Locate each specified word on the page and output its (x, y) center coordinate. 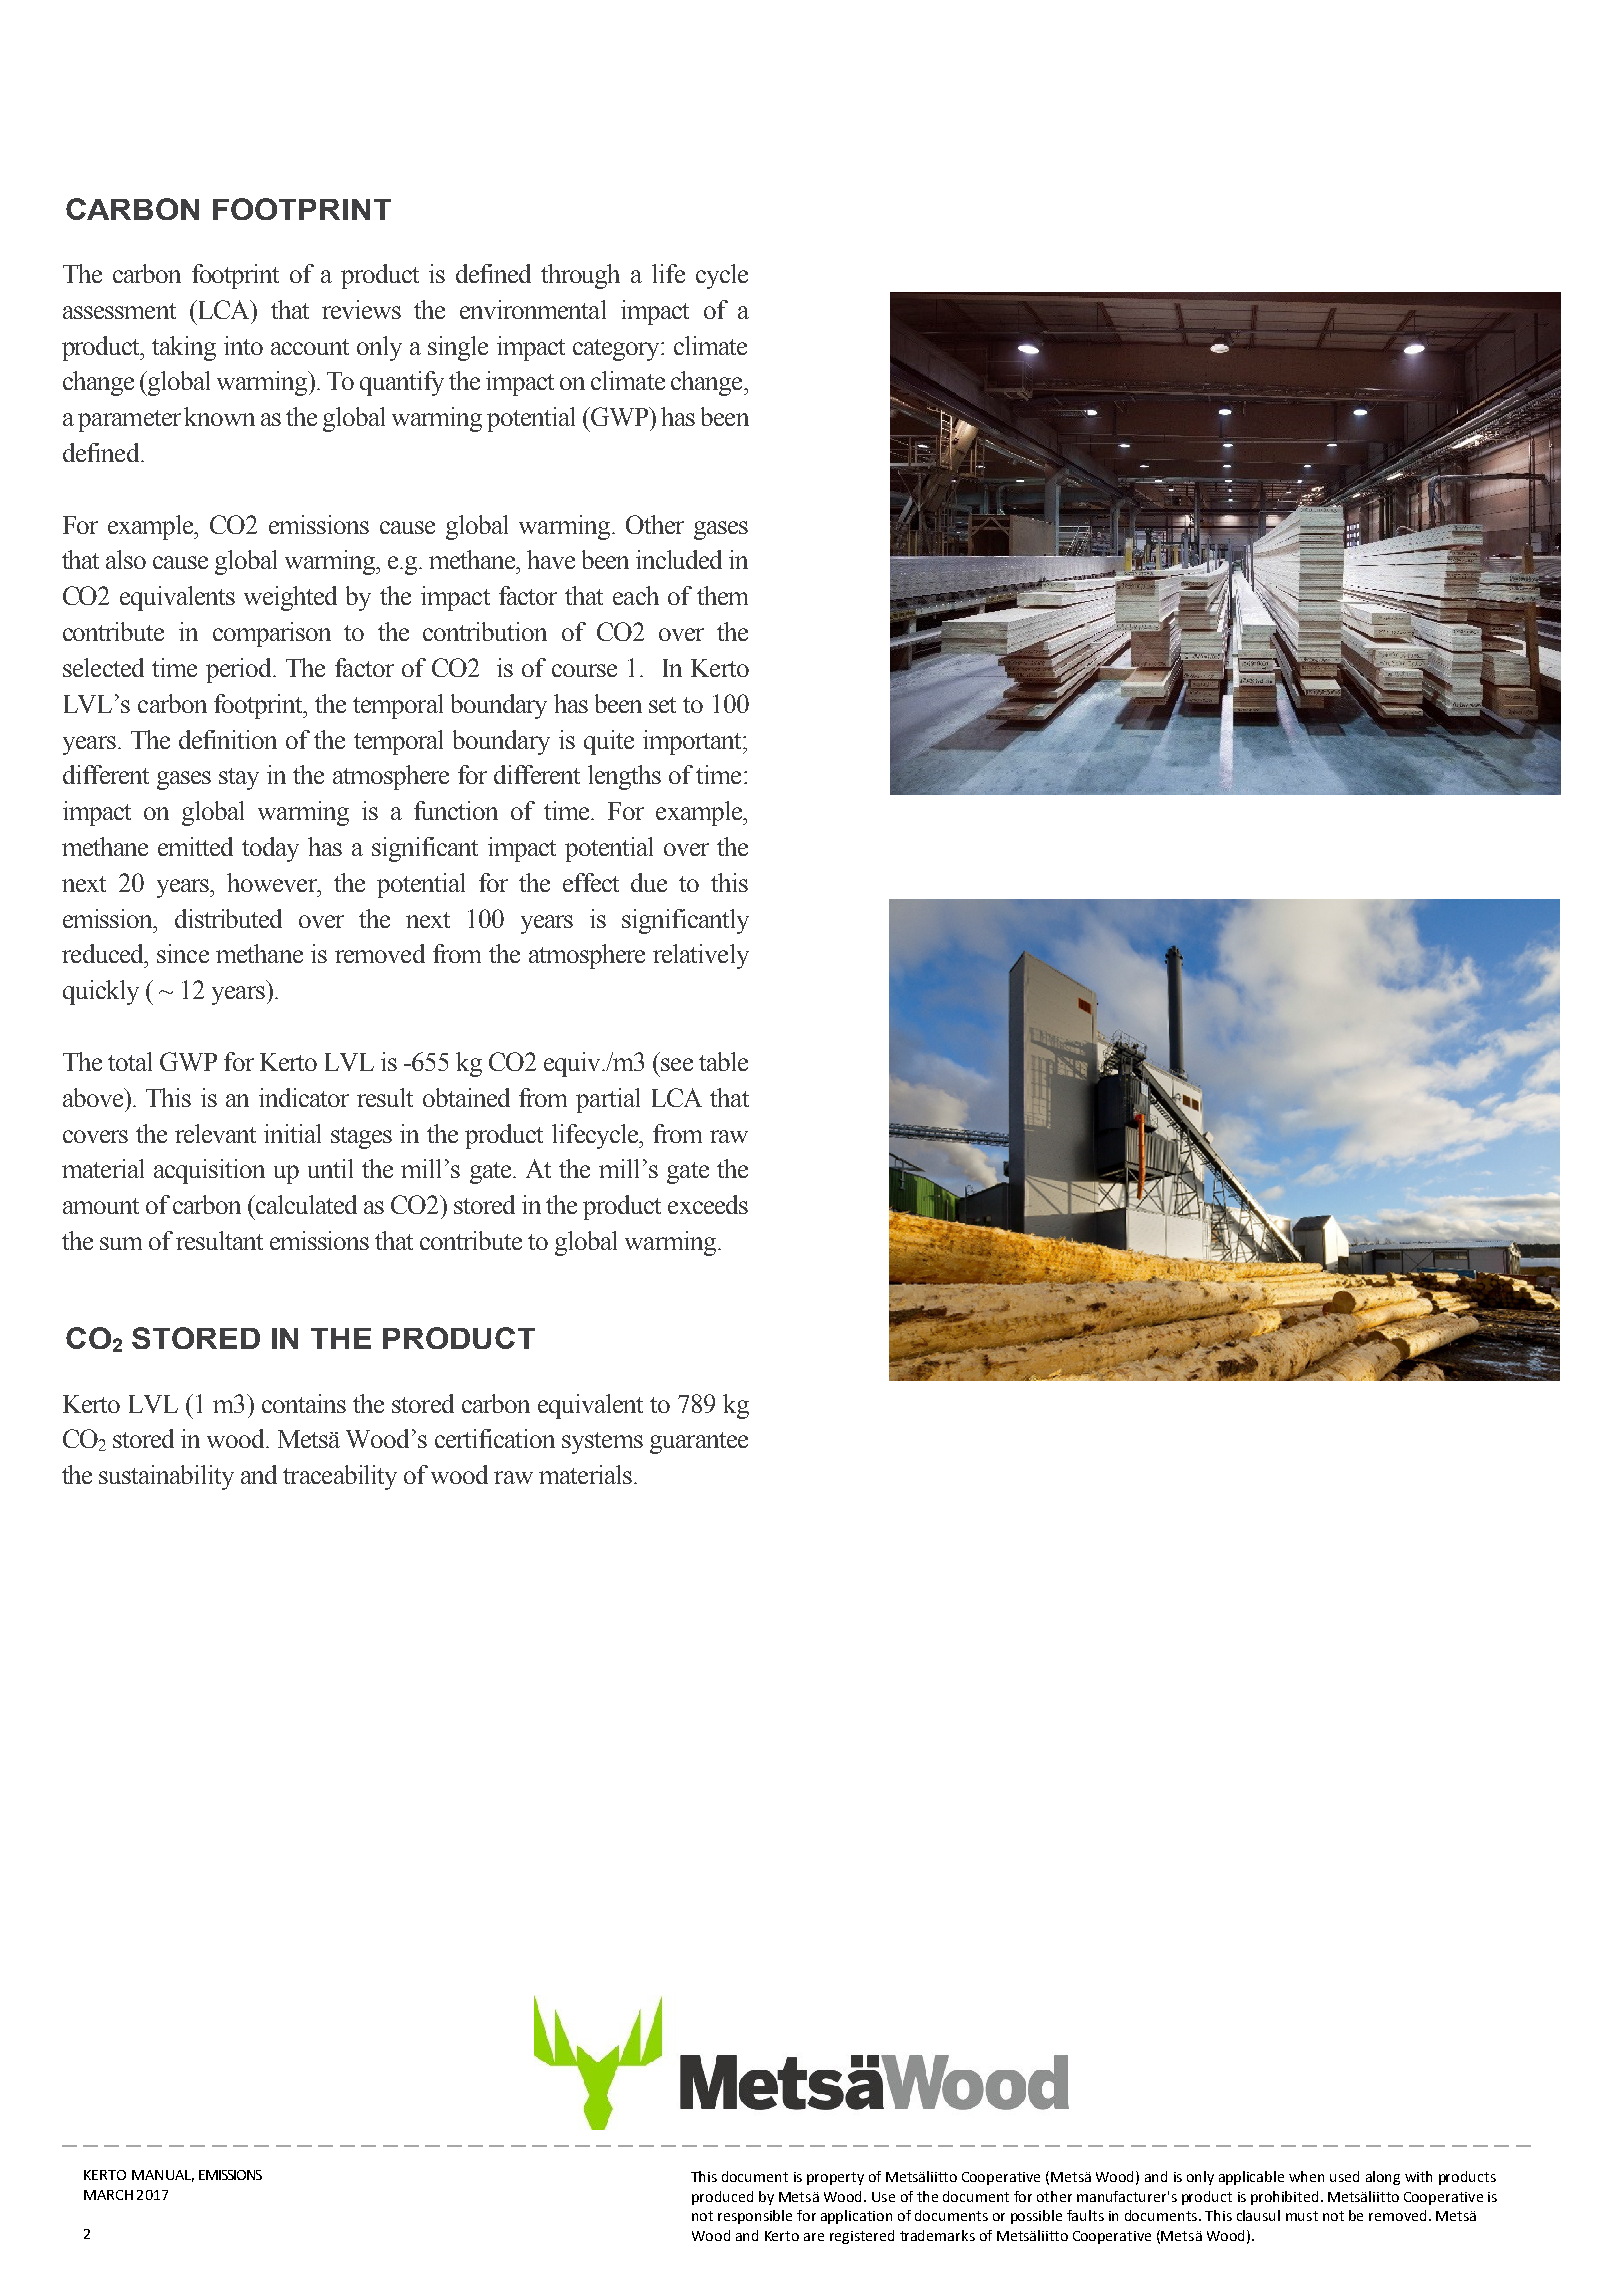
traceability (340, 1477)
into (243, 345)
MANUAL (163, 2176)
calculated (305, 1204)
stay (239, 779)
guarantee (699, 1443)
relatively (701, 956)
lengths (624, 777)
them (722, 595)
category (618, 350)
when (1306, 2176)
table (723, 1061)
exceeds (708, 1204)
